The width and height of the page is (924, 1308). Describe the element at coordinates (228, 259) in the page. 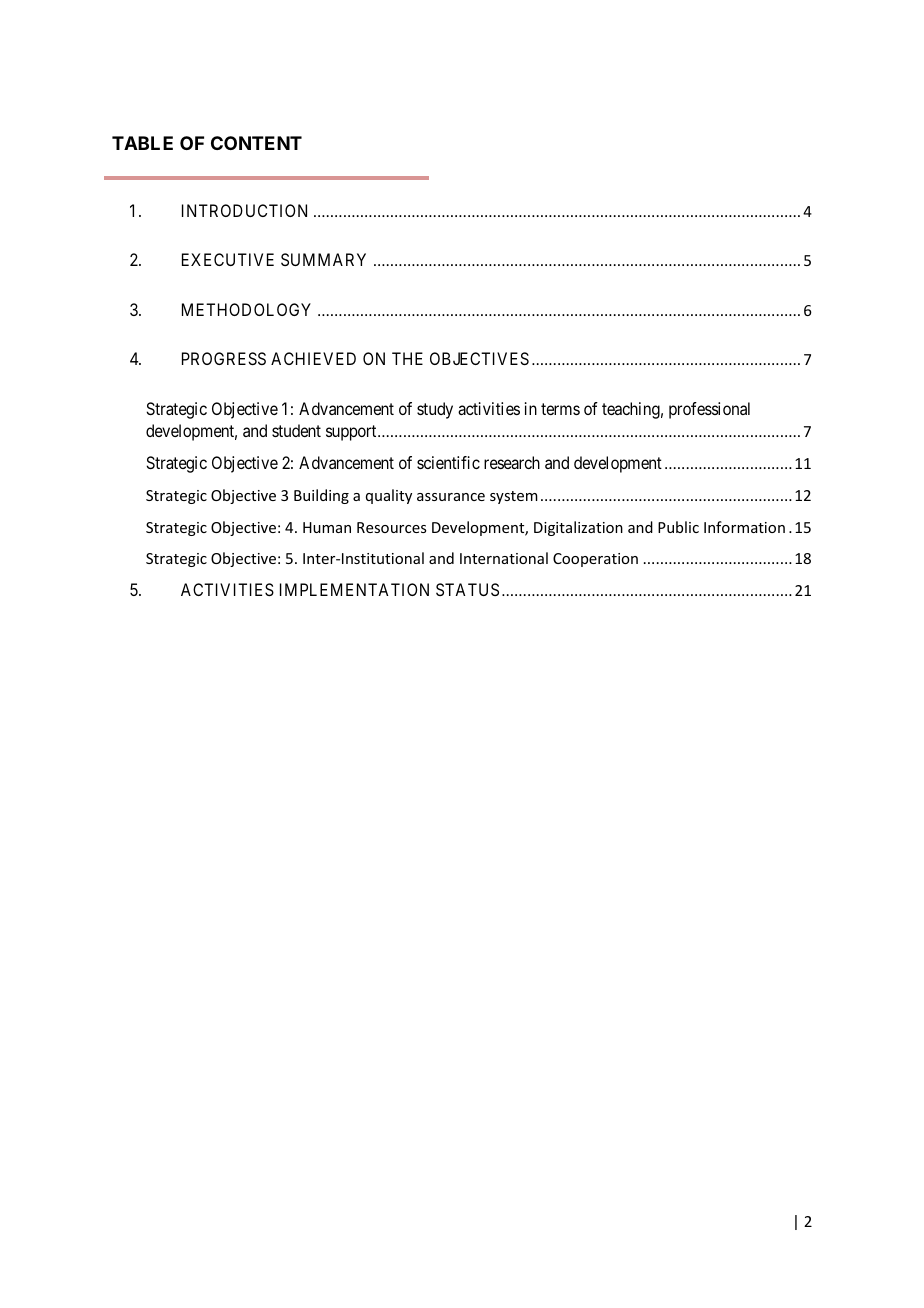

I see `EXECUTIVE` at that location.
